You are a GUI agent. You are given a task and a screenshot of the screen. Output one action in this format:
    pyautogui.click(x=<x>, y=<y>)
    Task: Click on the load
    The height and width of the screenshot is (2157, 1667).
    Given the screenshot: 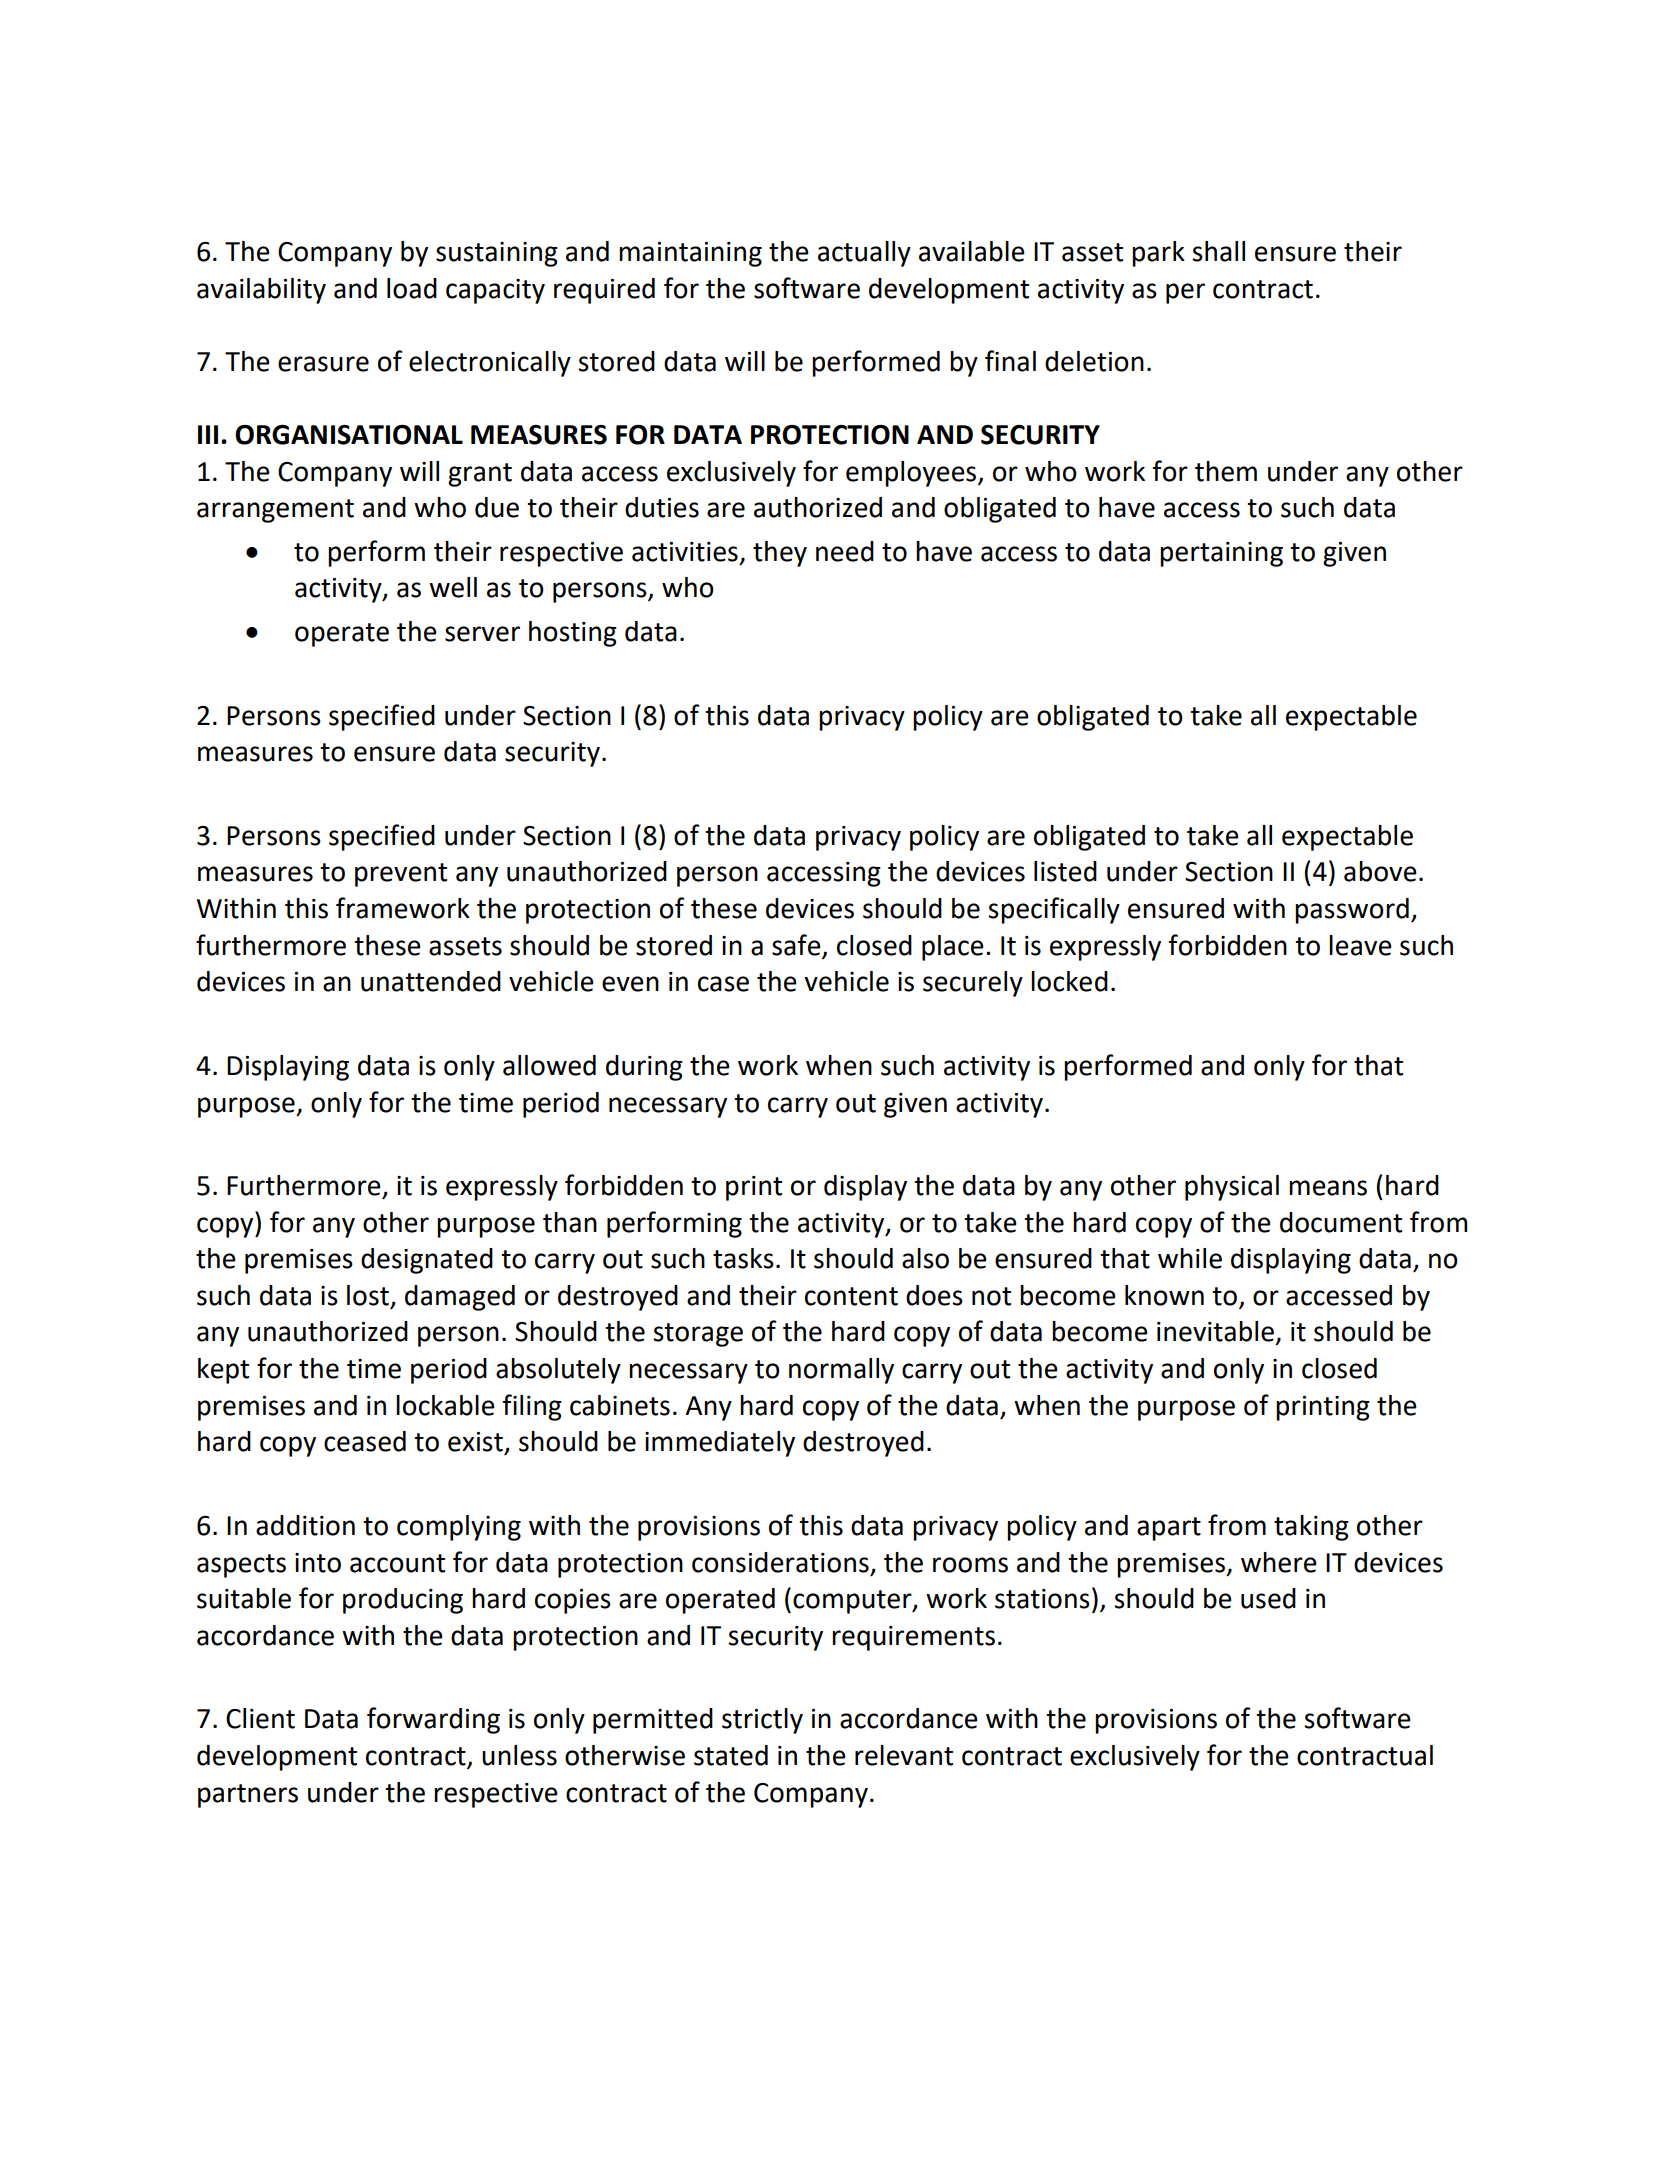 What is the action you would take?
    pyautogui.click(x=412, y=288)
